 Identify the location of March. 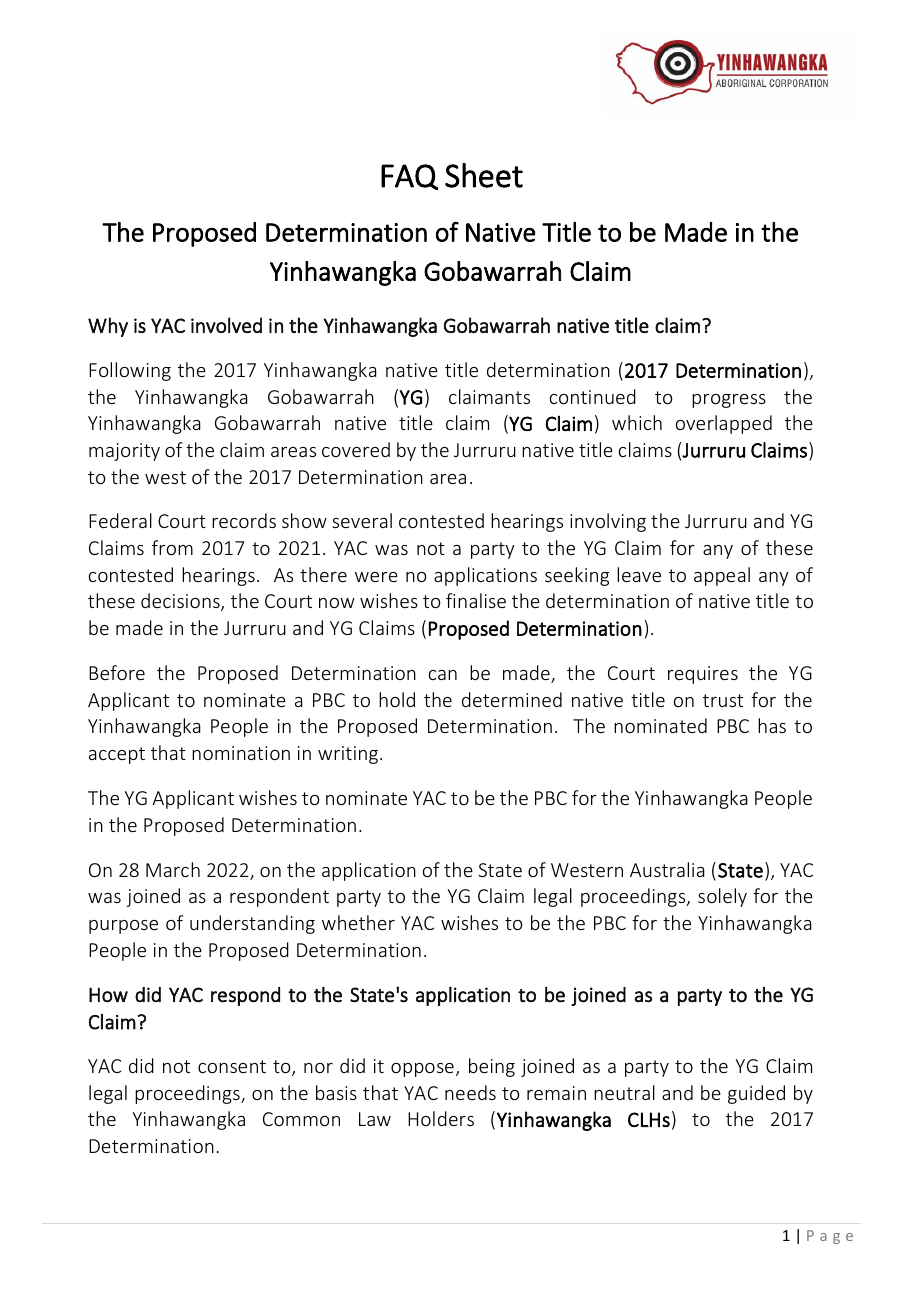
(173, 869).
